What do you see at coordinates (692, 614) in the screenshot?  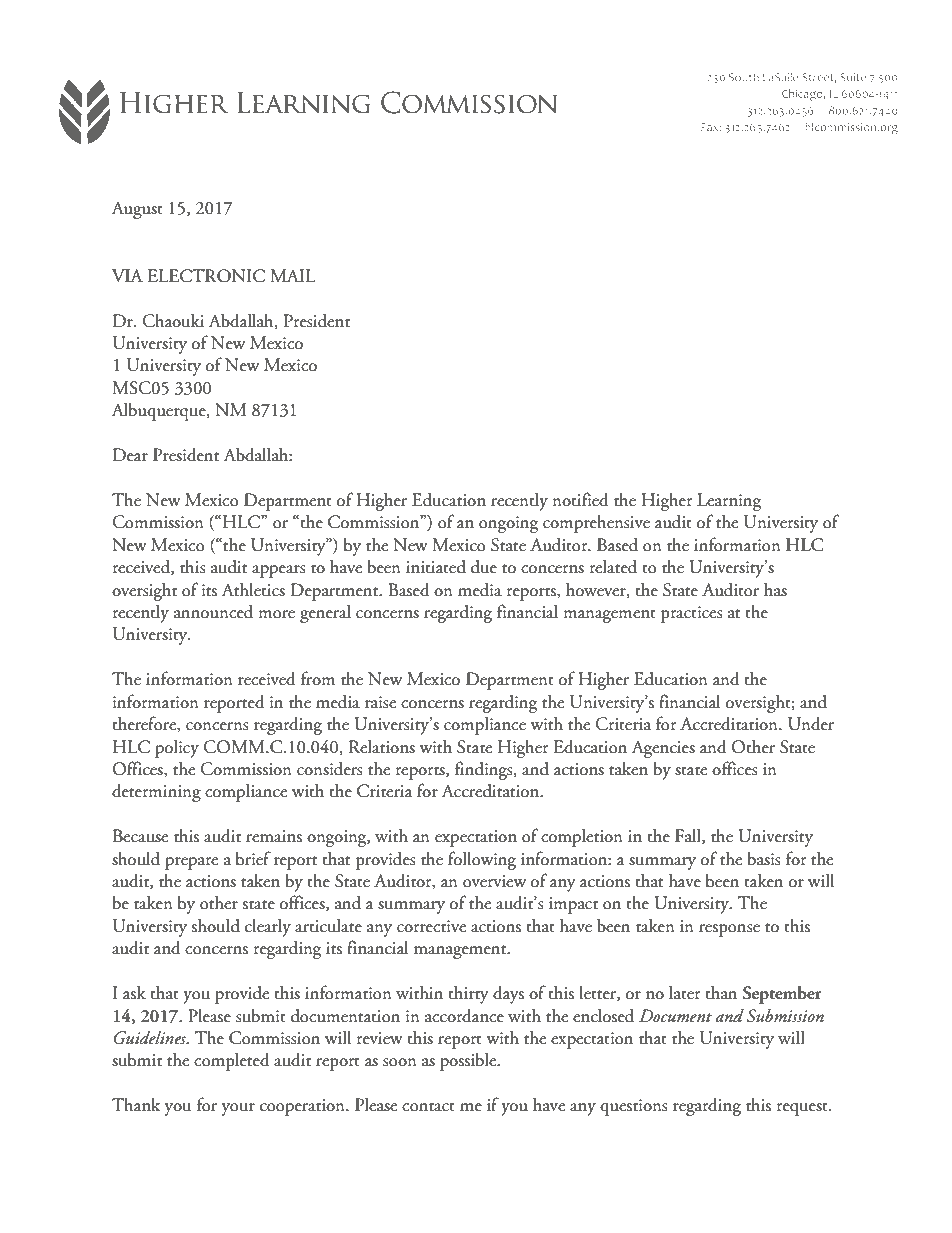 I see `practices` at bounding box center [692, 614].
